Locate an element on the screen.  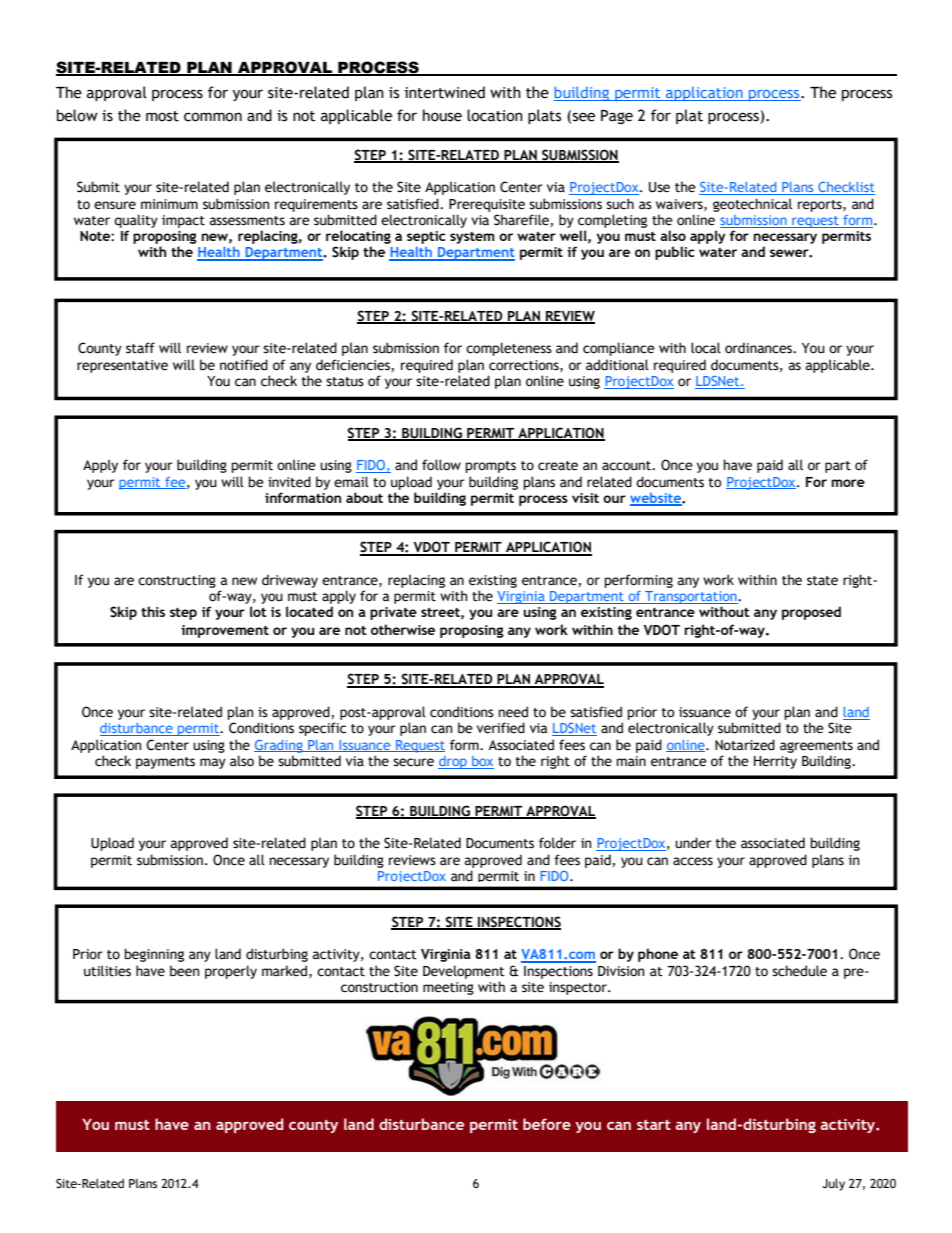
Page is located at coordinates (617, 117).
